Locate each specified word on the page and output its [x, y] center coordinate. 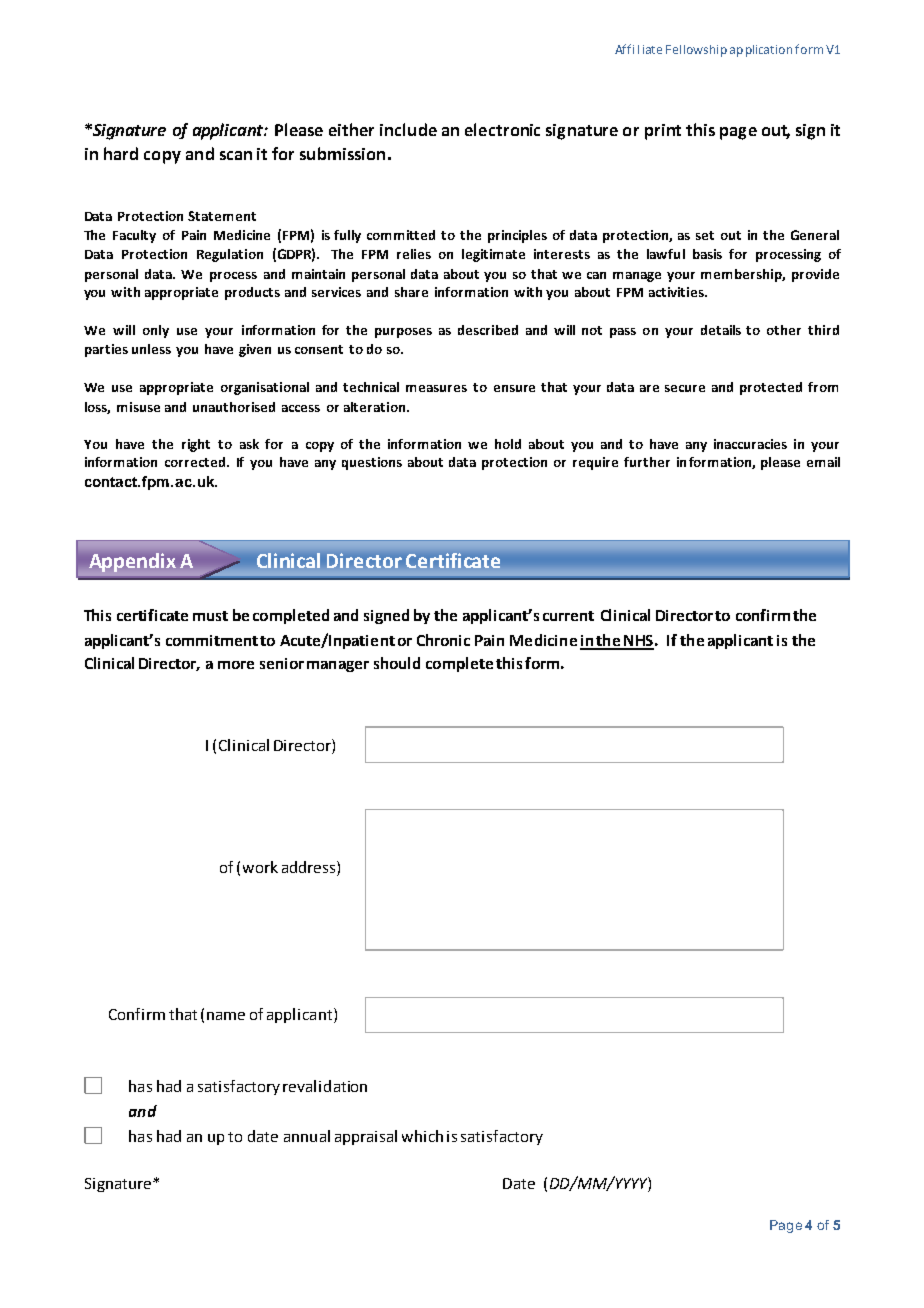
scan [236, 155]
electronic [502, 129]
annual [307, 1136]
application [761, 51]
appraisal [366, 1137]
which [422, 1136]
